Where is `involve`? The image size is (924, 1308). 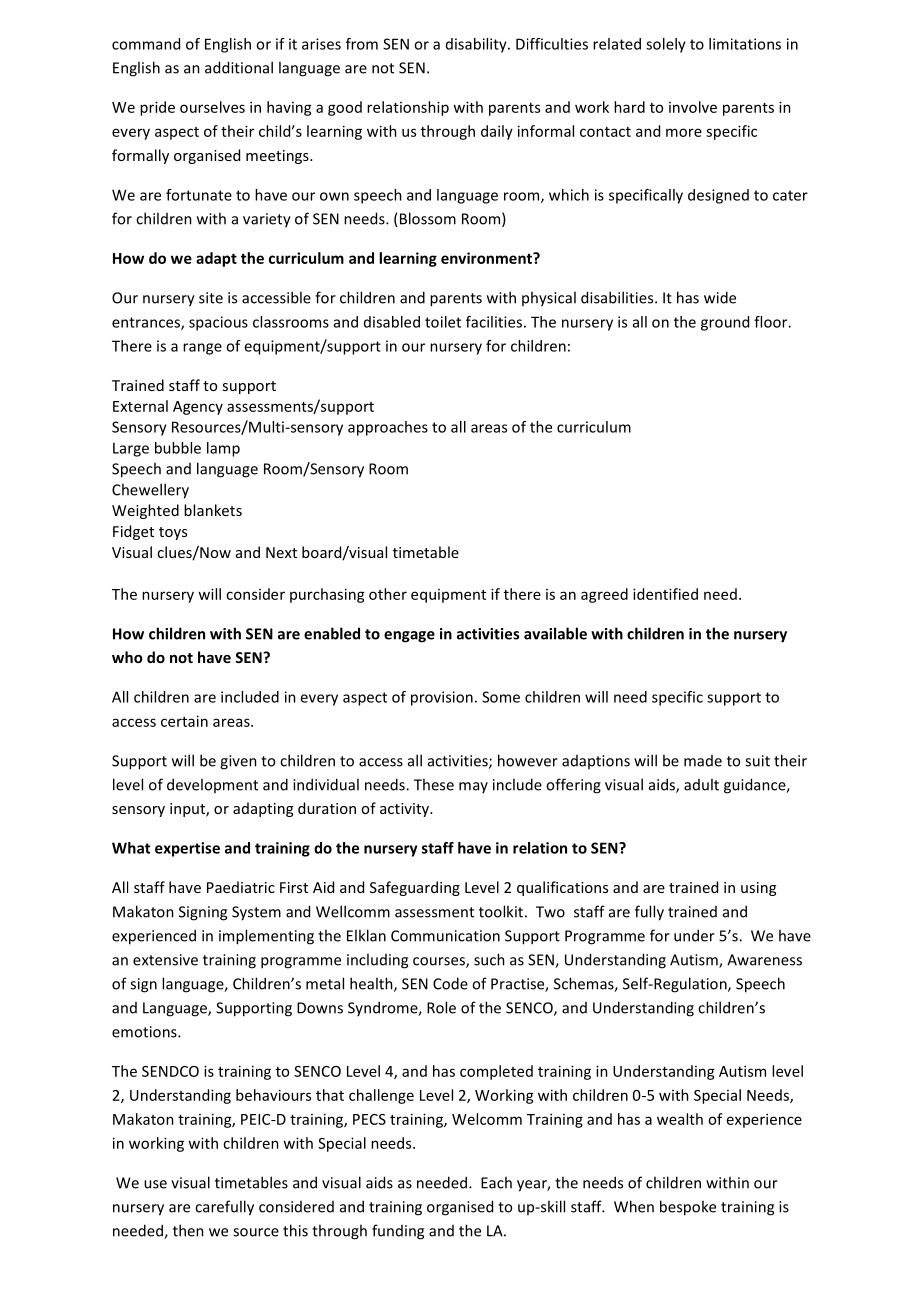
involve is located at coordinates (693, 107).
